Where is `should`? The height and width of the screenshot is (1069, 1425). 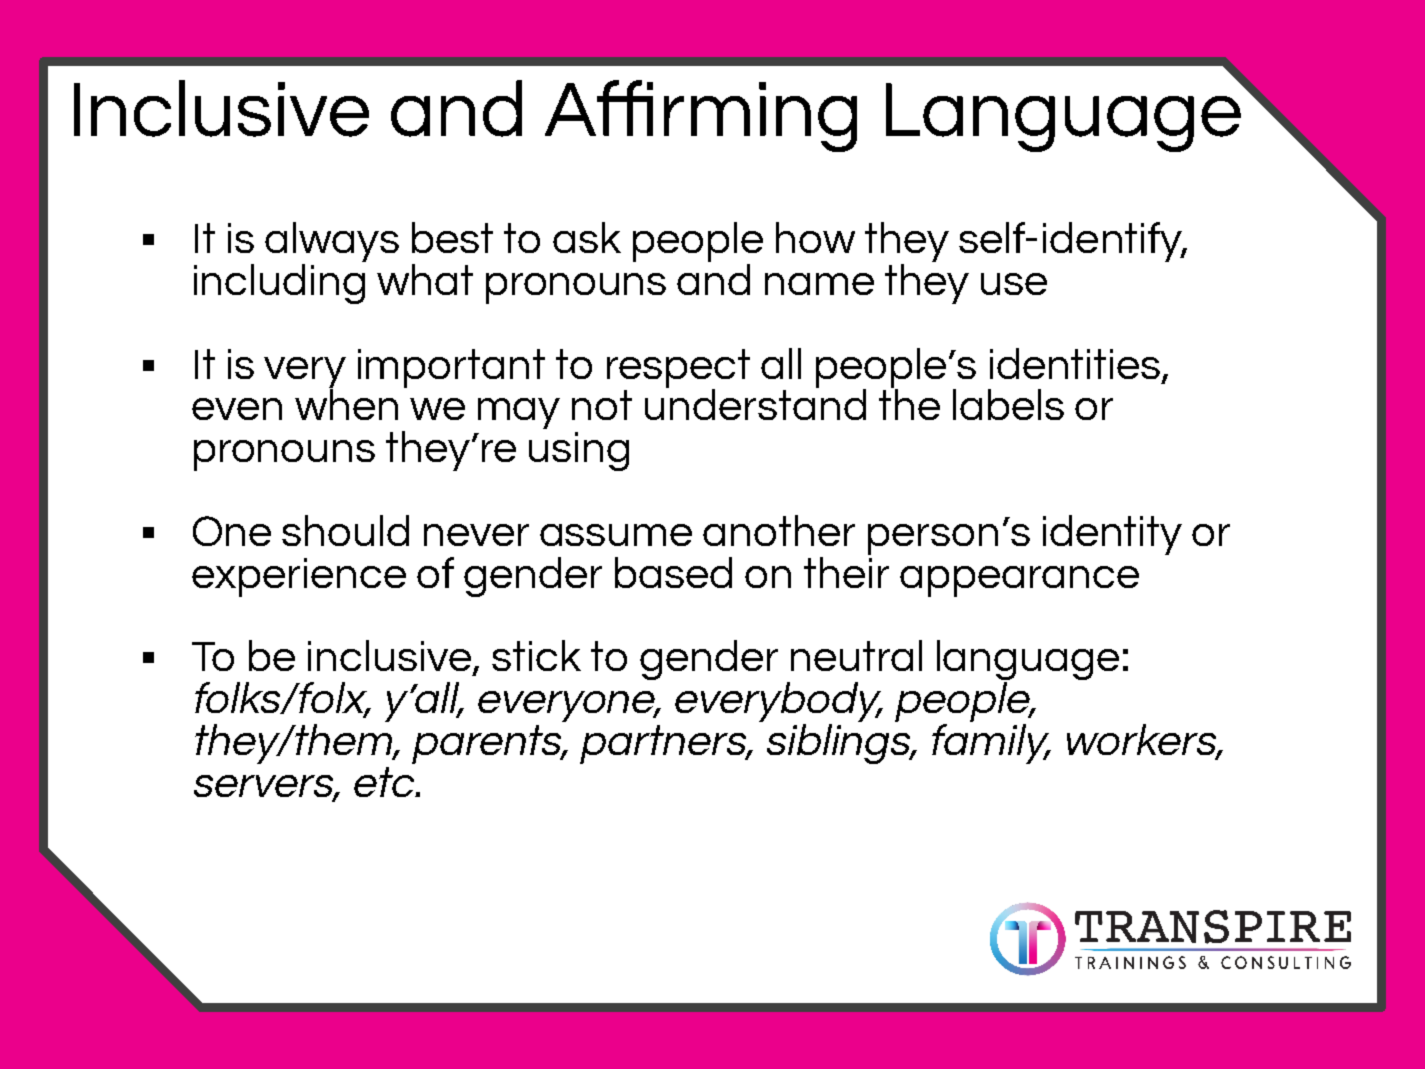 should is located at coordinates (345, 530).
